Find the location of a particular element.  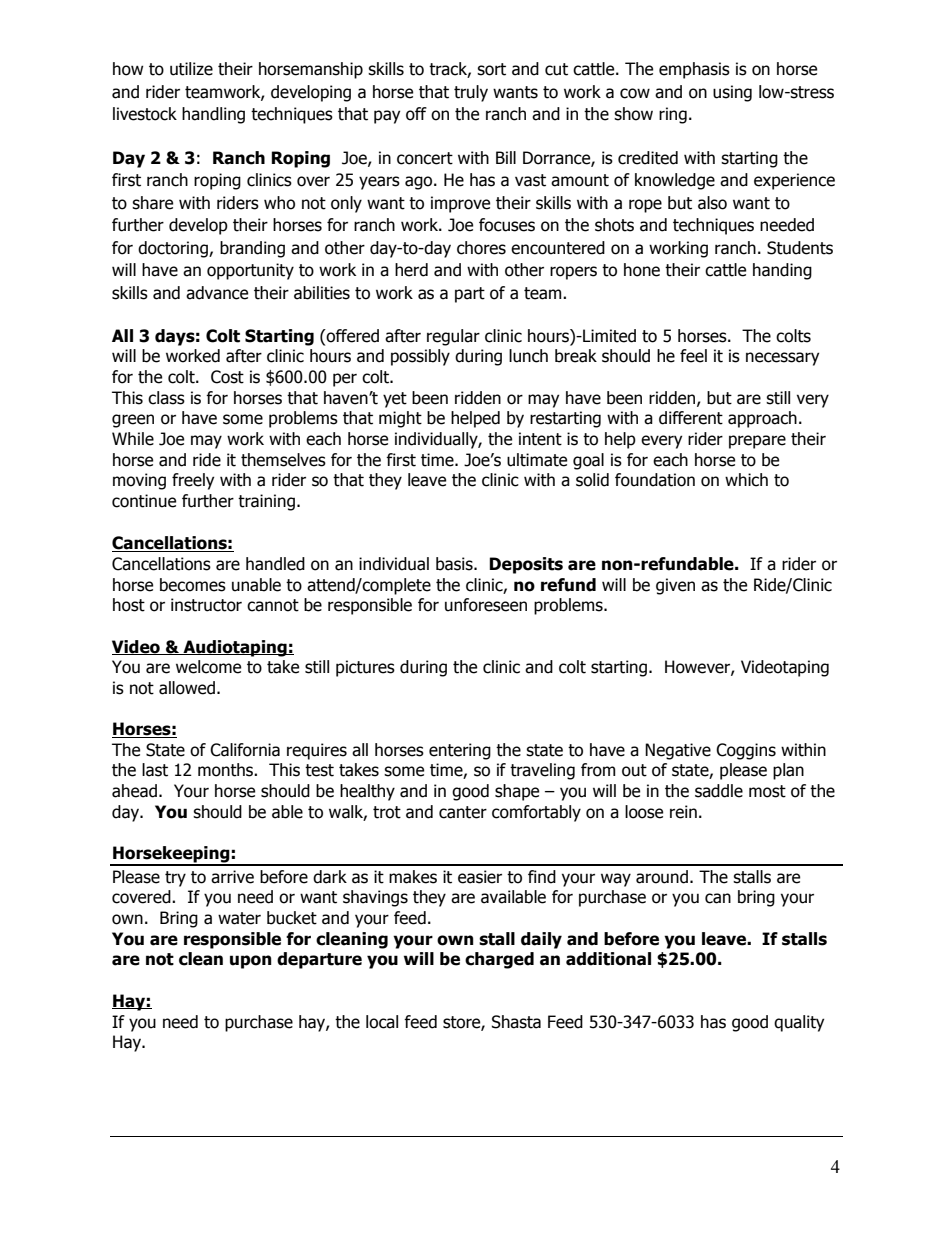

upon is located at coordinates (251, 962).
